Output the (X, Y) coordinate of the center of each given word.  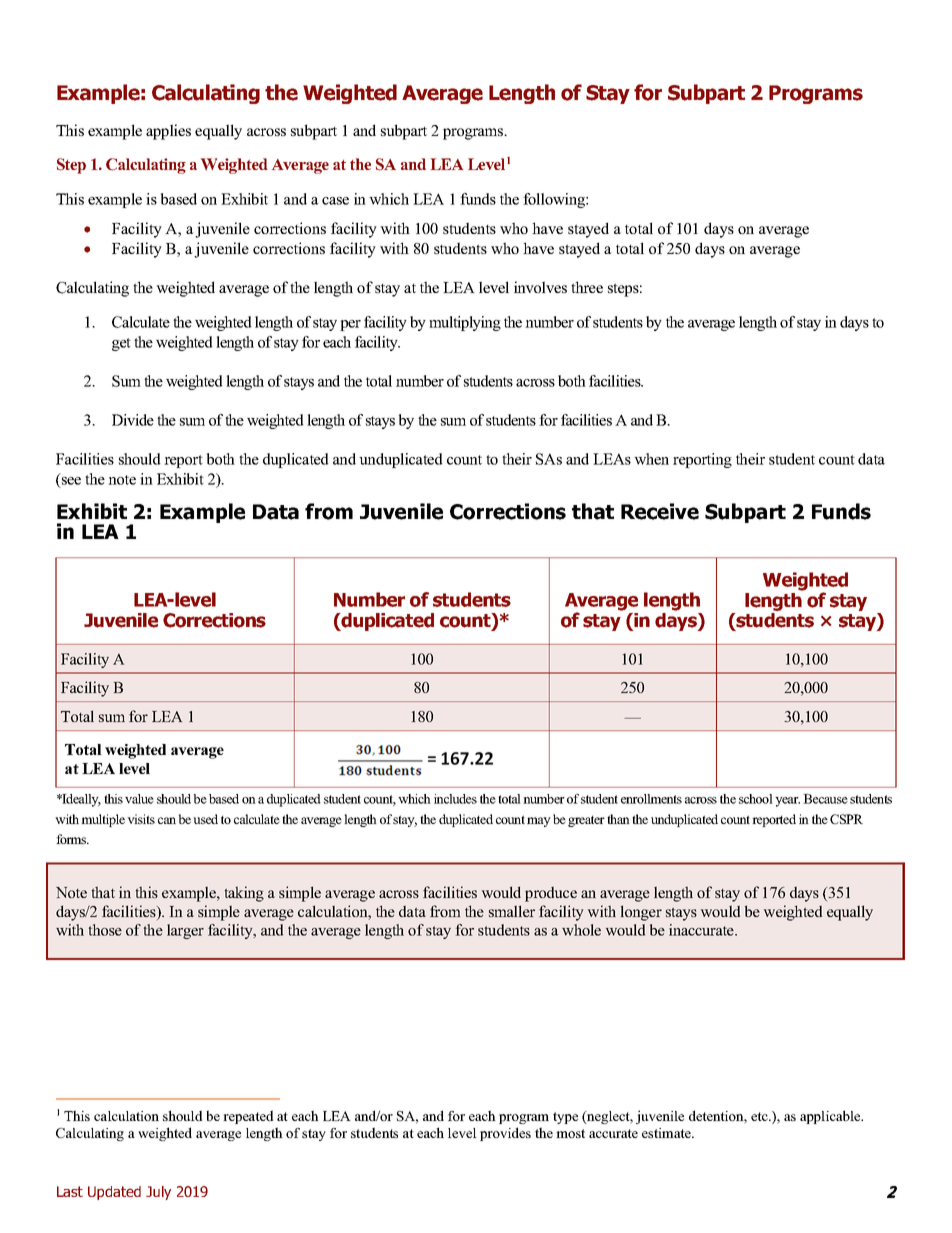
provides (505, 1134)
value (139, 799)
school (756, 799)
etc (760, 1116)
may (539, 822)
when (651, 459)
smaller (512, 911)
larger (185, 931)
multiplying (465, 323)
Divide (133, 420)
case (335, 201)
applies (168, 132)
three (587, 287)
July (158, 1193)
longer (641, 913)
